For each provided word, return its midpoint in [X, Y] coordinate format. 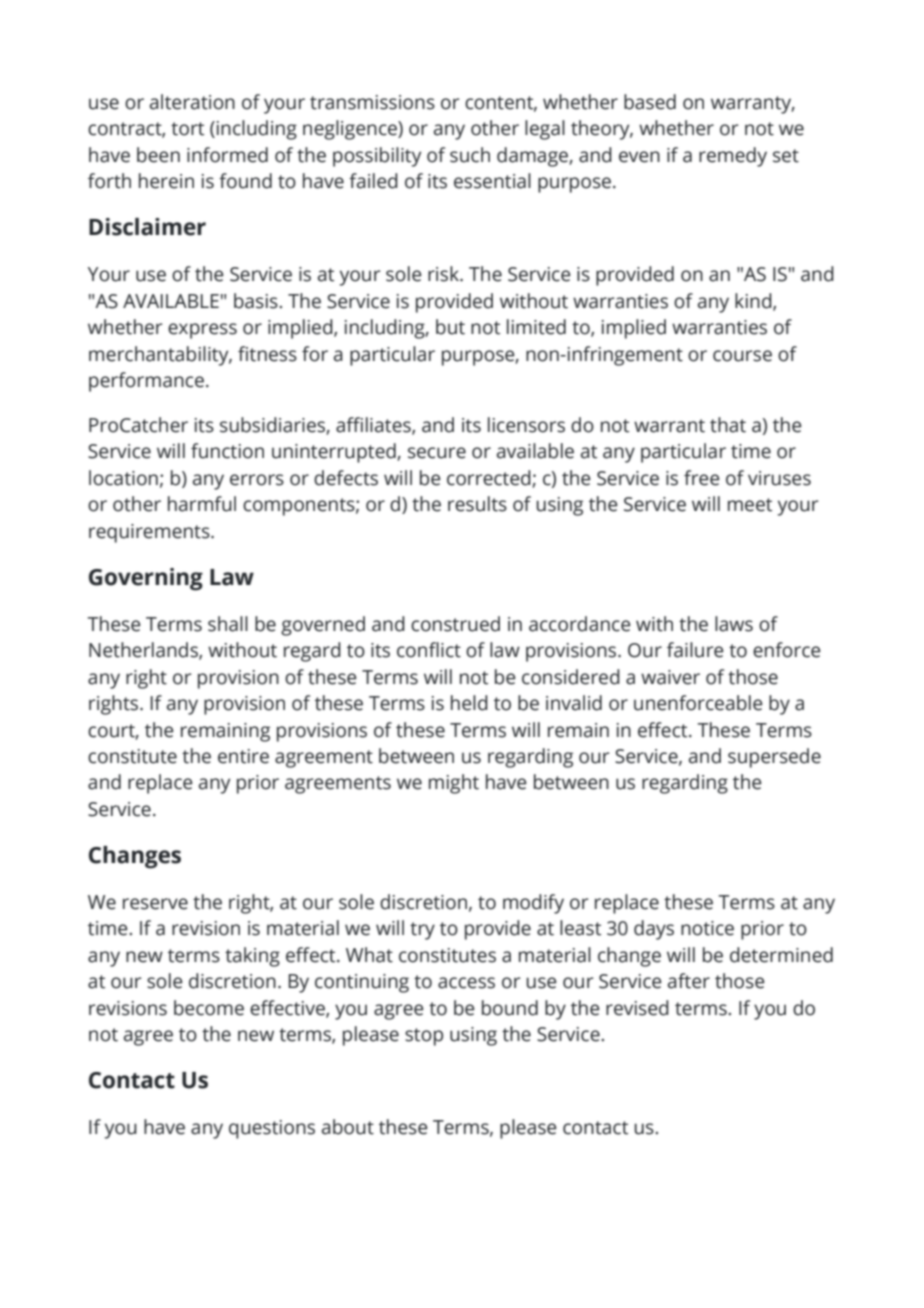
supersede [774, 758]
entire [243, 756]
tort [187, 129]
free [702, 478]
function [227, 451]
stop [424, 1037]
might [454, 784]
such [470, 155]
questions [272, 1129]
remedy [733, 157]
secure [437, 453]
